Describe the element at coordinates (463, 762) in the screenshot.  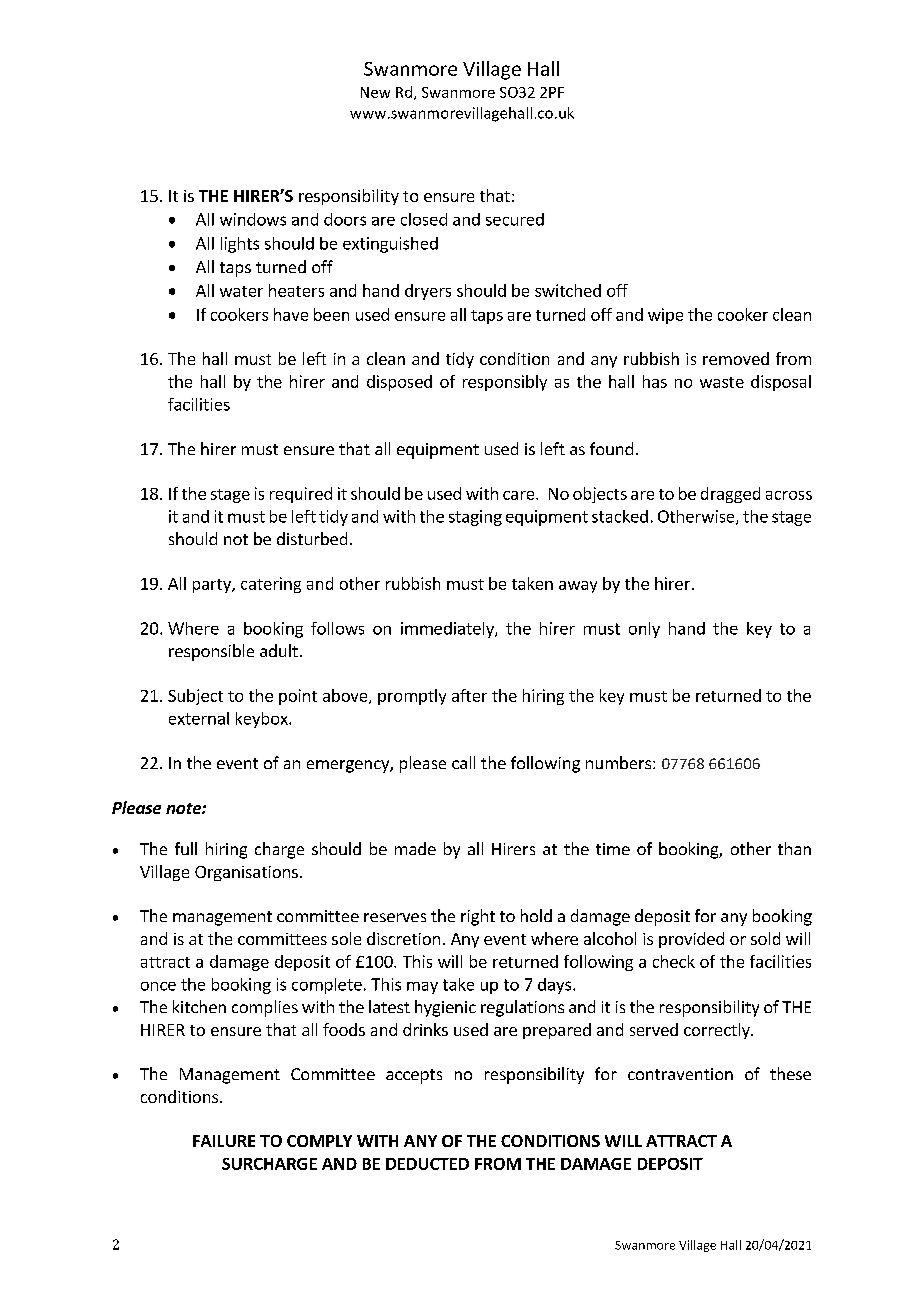
I see `call` at that location.
